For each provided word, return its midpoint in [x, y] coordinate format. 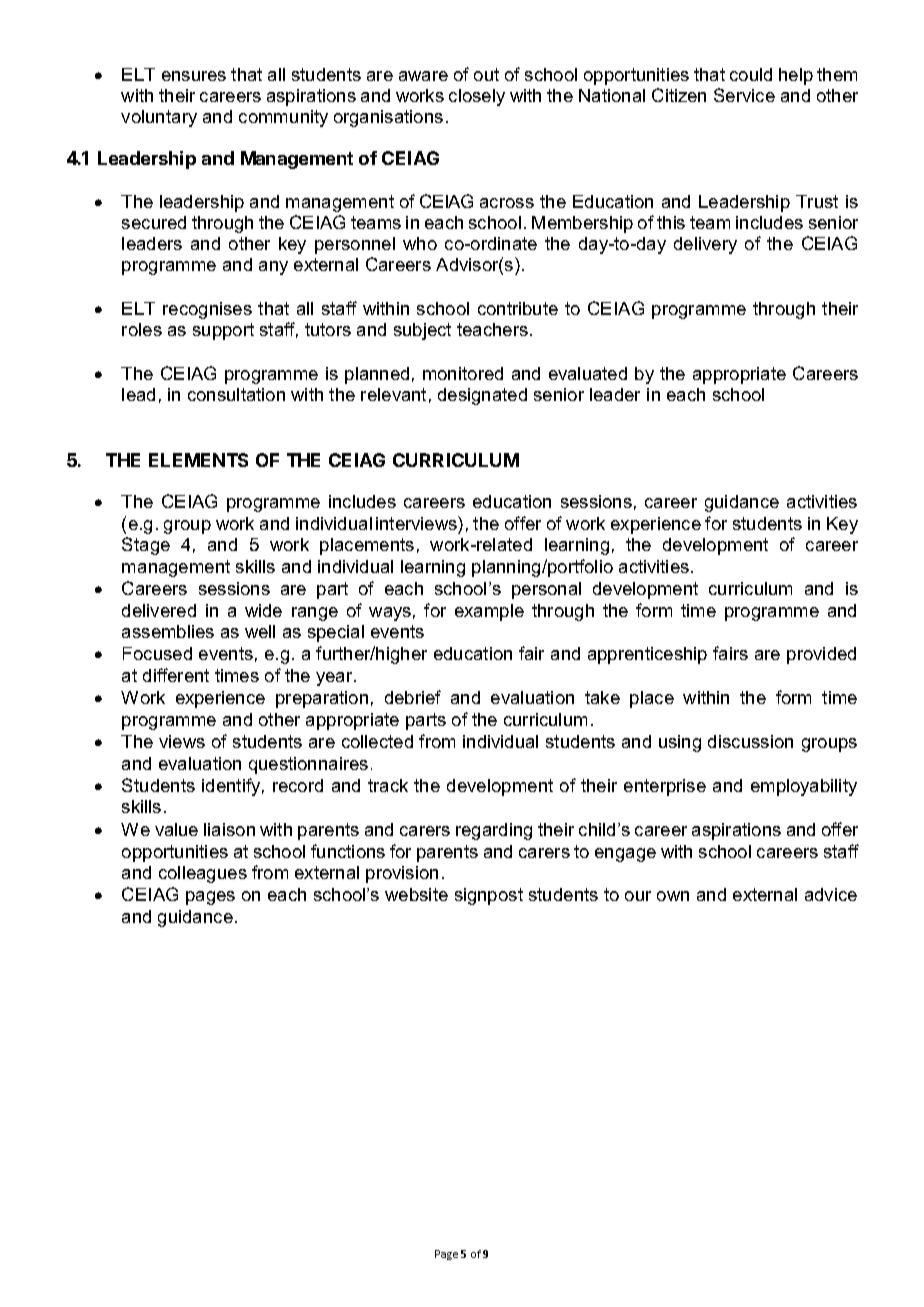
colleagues [203, 874]
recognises [207, 310]
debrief [413, 697]
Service [744, 95]
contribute [518, 308]
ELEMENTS [198, 460]
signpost [489, 896]
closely [477, 97]
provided [821, 655]
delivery [705, 245]
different [176, 675]
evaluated [588, 373]
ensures [194, 76]
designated [482, 396]
